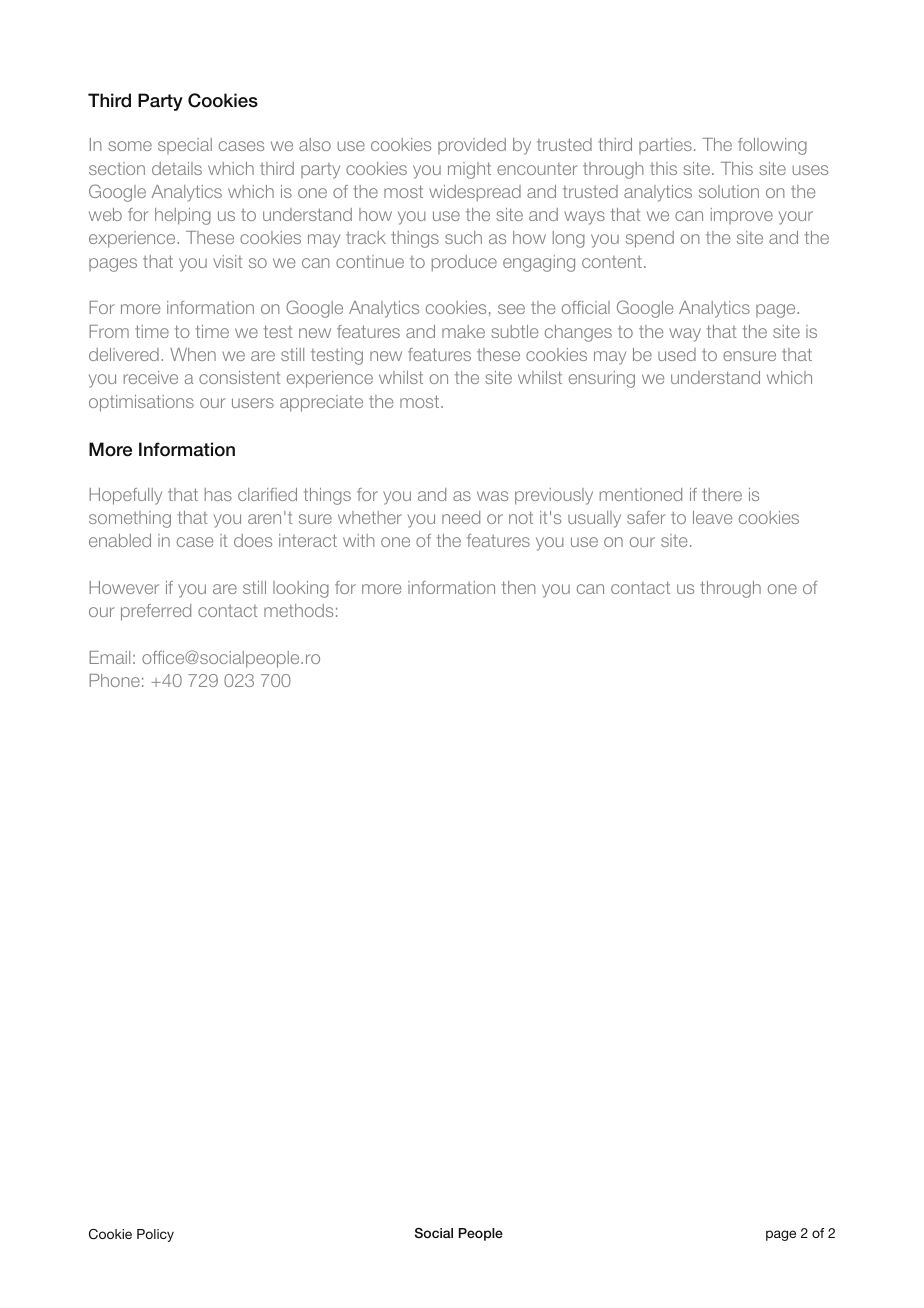  I want to click on might, so click(469, 170).
